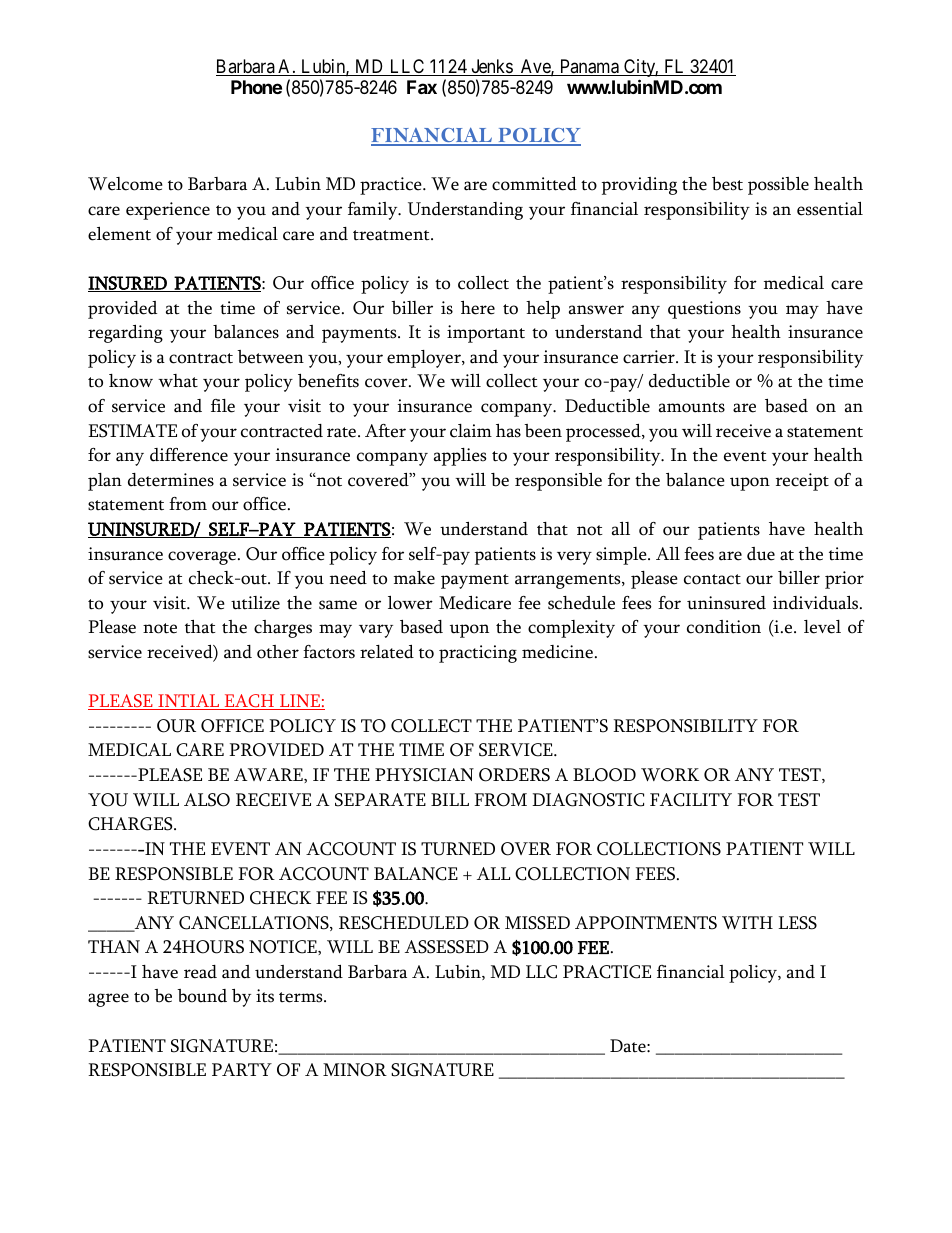 The image size is (952, 1233). Describe the element at coordinates (242, 1069) in the image. I see `PARTY` at that location.
